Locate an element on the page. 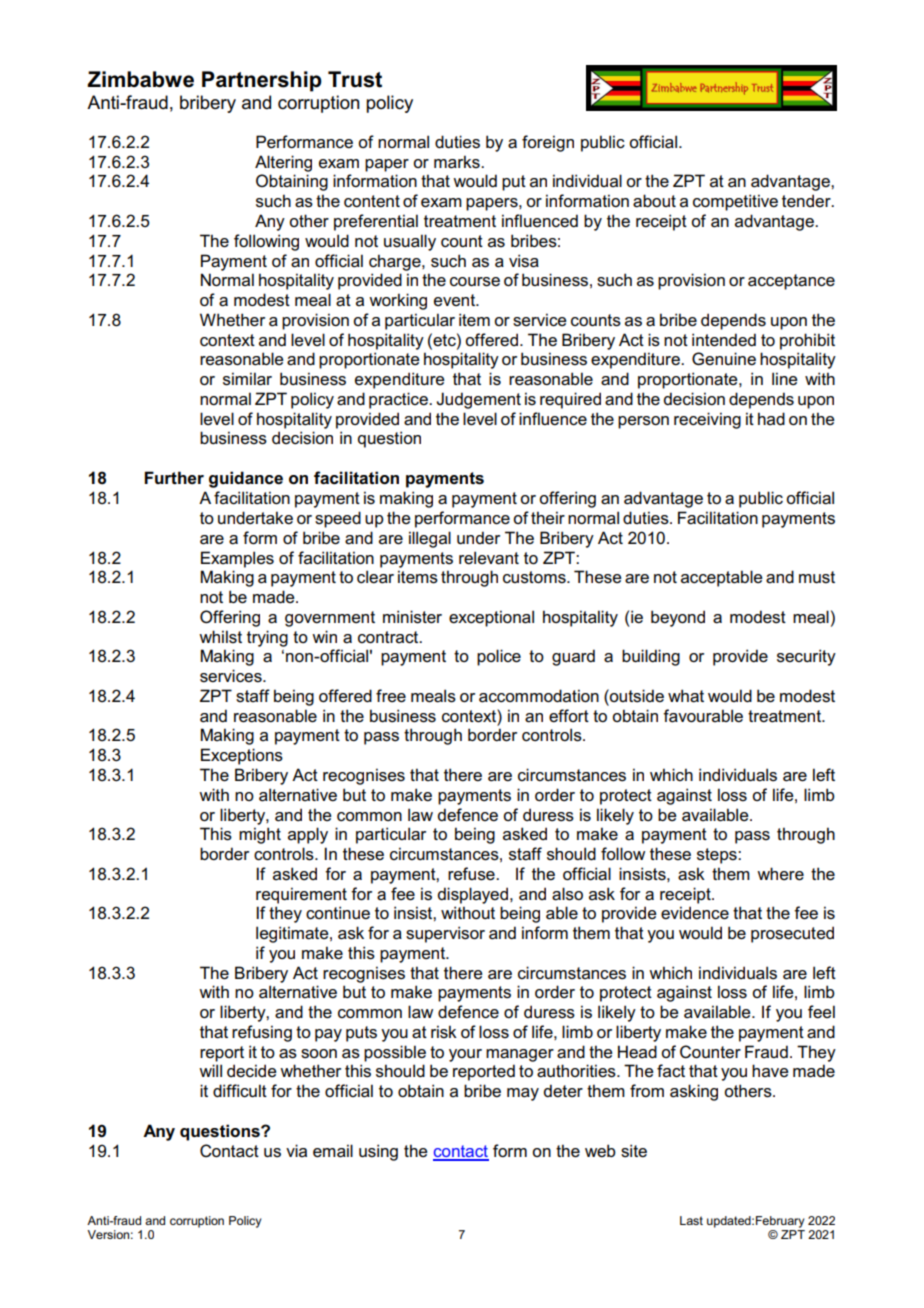 This image has width=924, height=1308. may is located at coordinates (523, 1094).
